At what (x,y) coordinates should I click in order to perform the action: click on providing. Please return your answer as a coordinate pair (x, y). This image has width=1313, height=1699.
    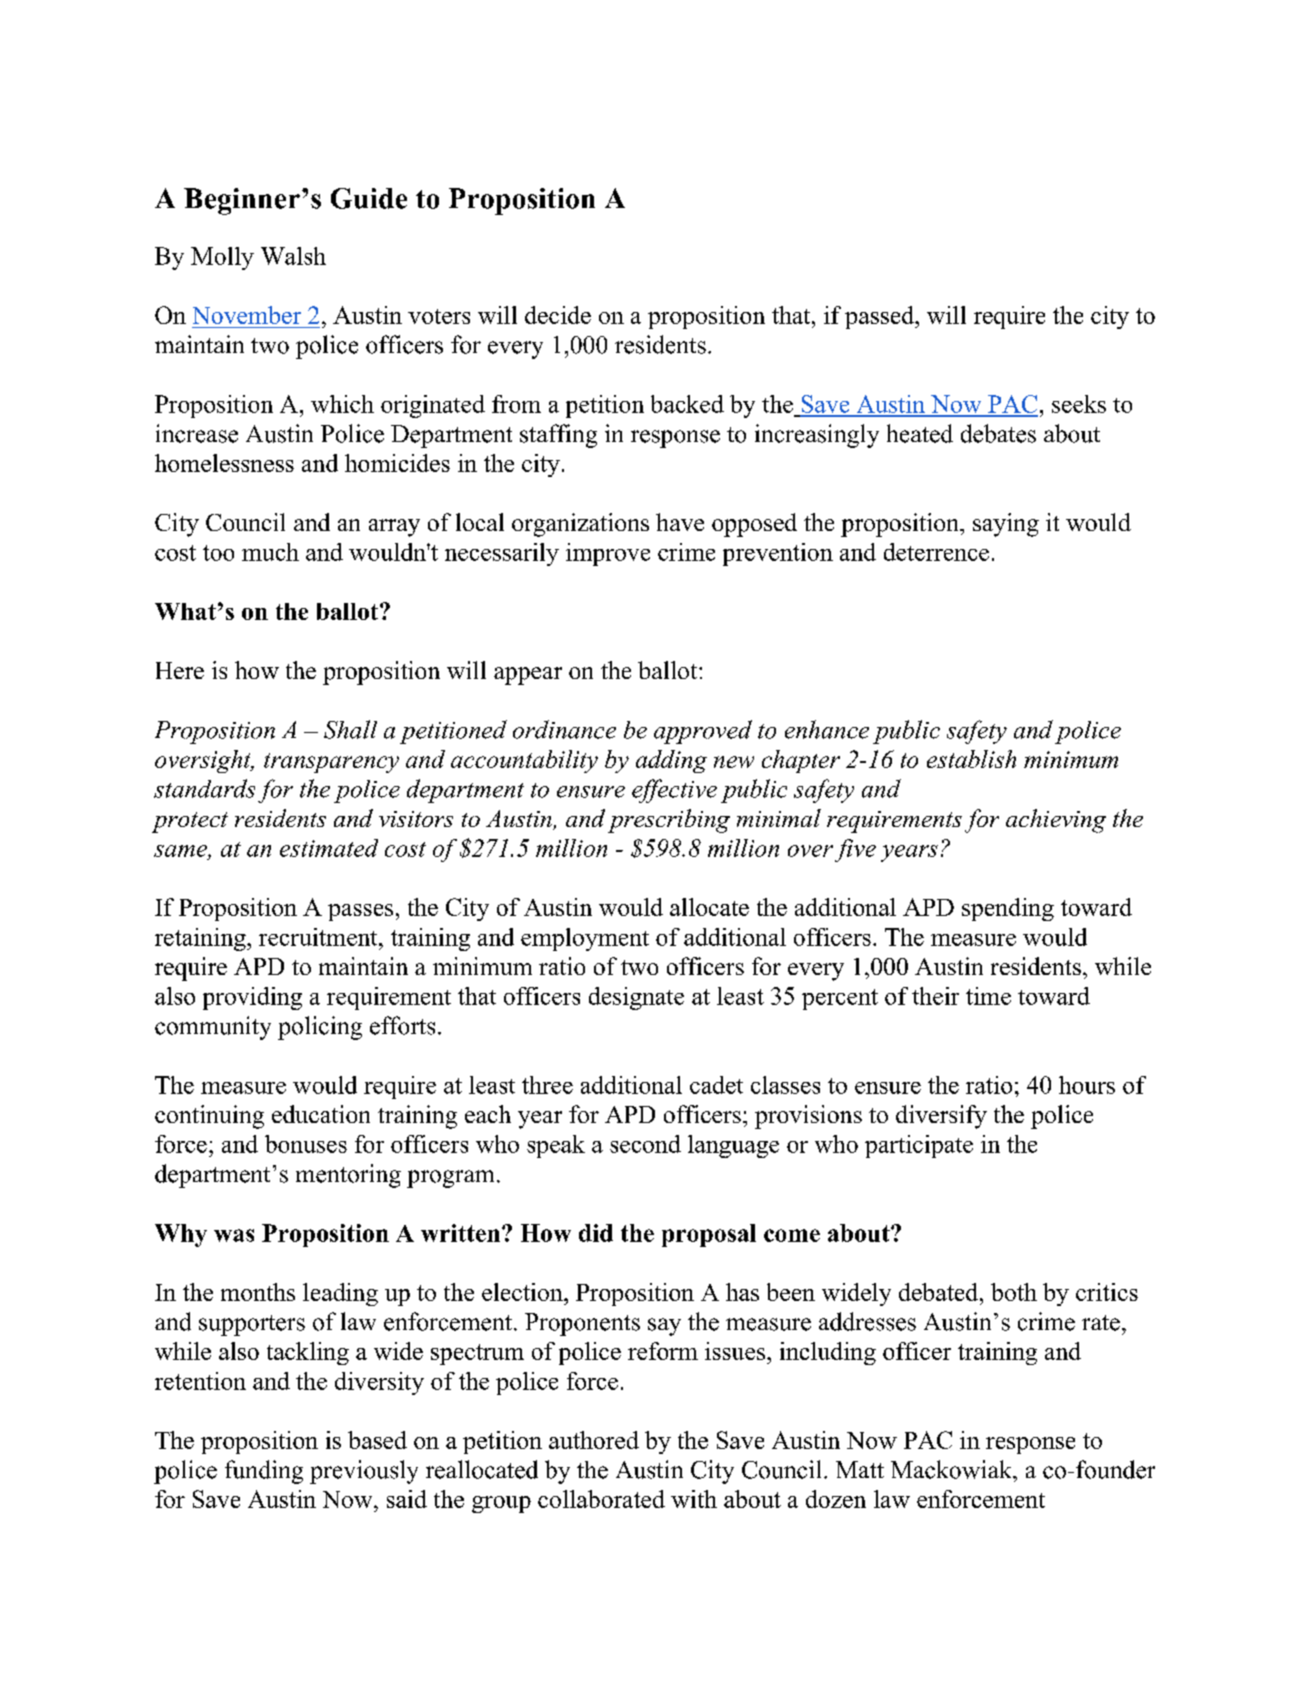
    Looking at the image, I should click on (252, 998).
